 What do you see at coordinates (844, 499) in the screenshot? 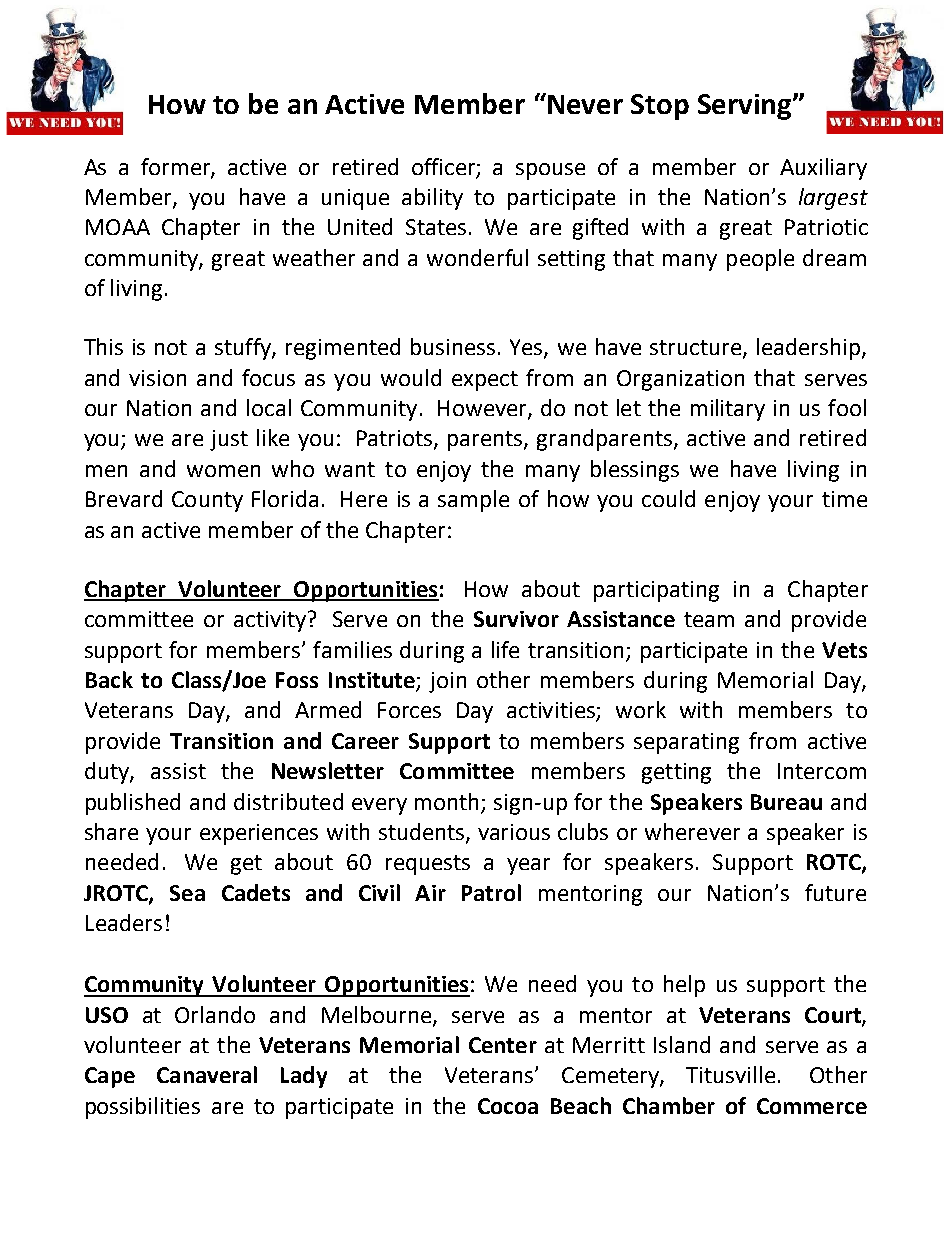
I see `time` at bounding box center [844, 499].
